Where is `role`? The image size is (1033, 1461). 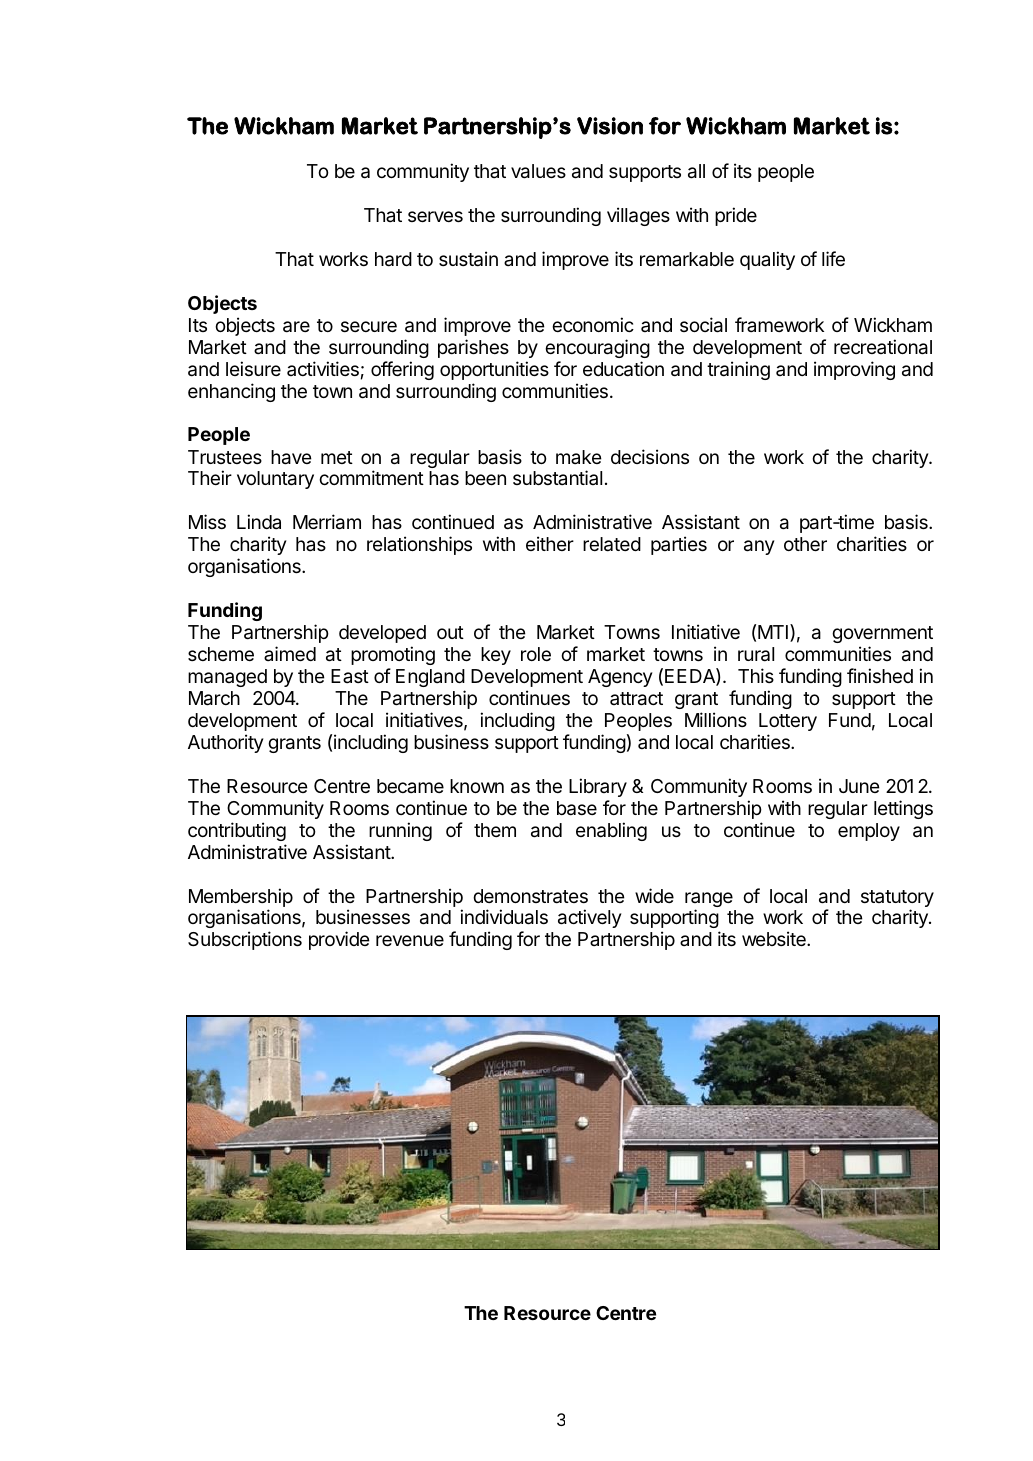
role is located at coordinates (536, 654).
